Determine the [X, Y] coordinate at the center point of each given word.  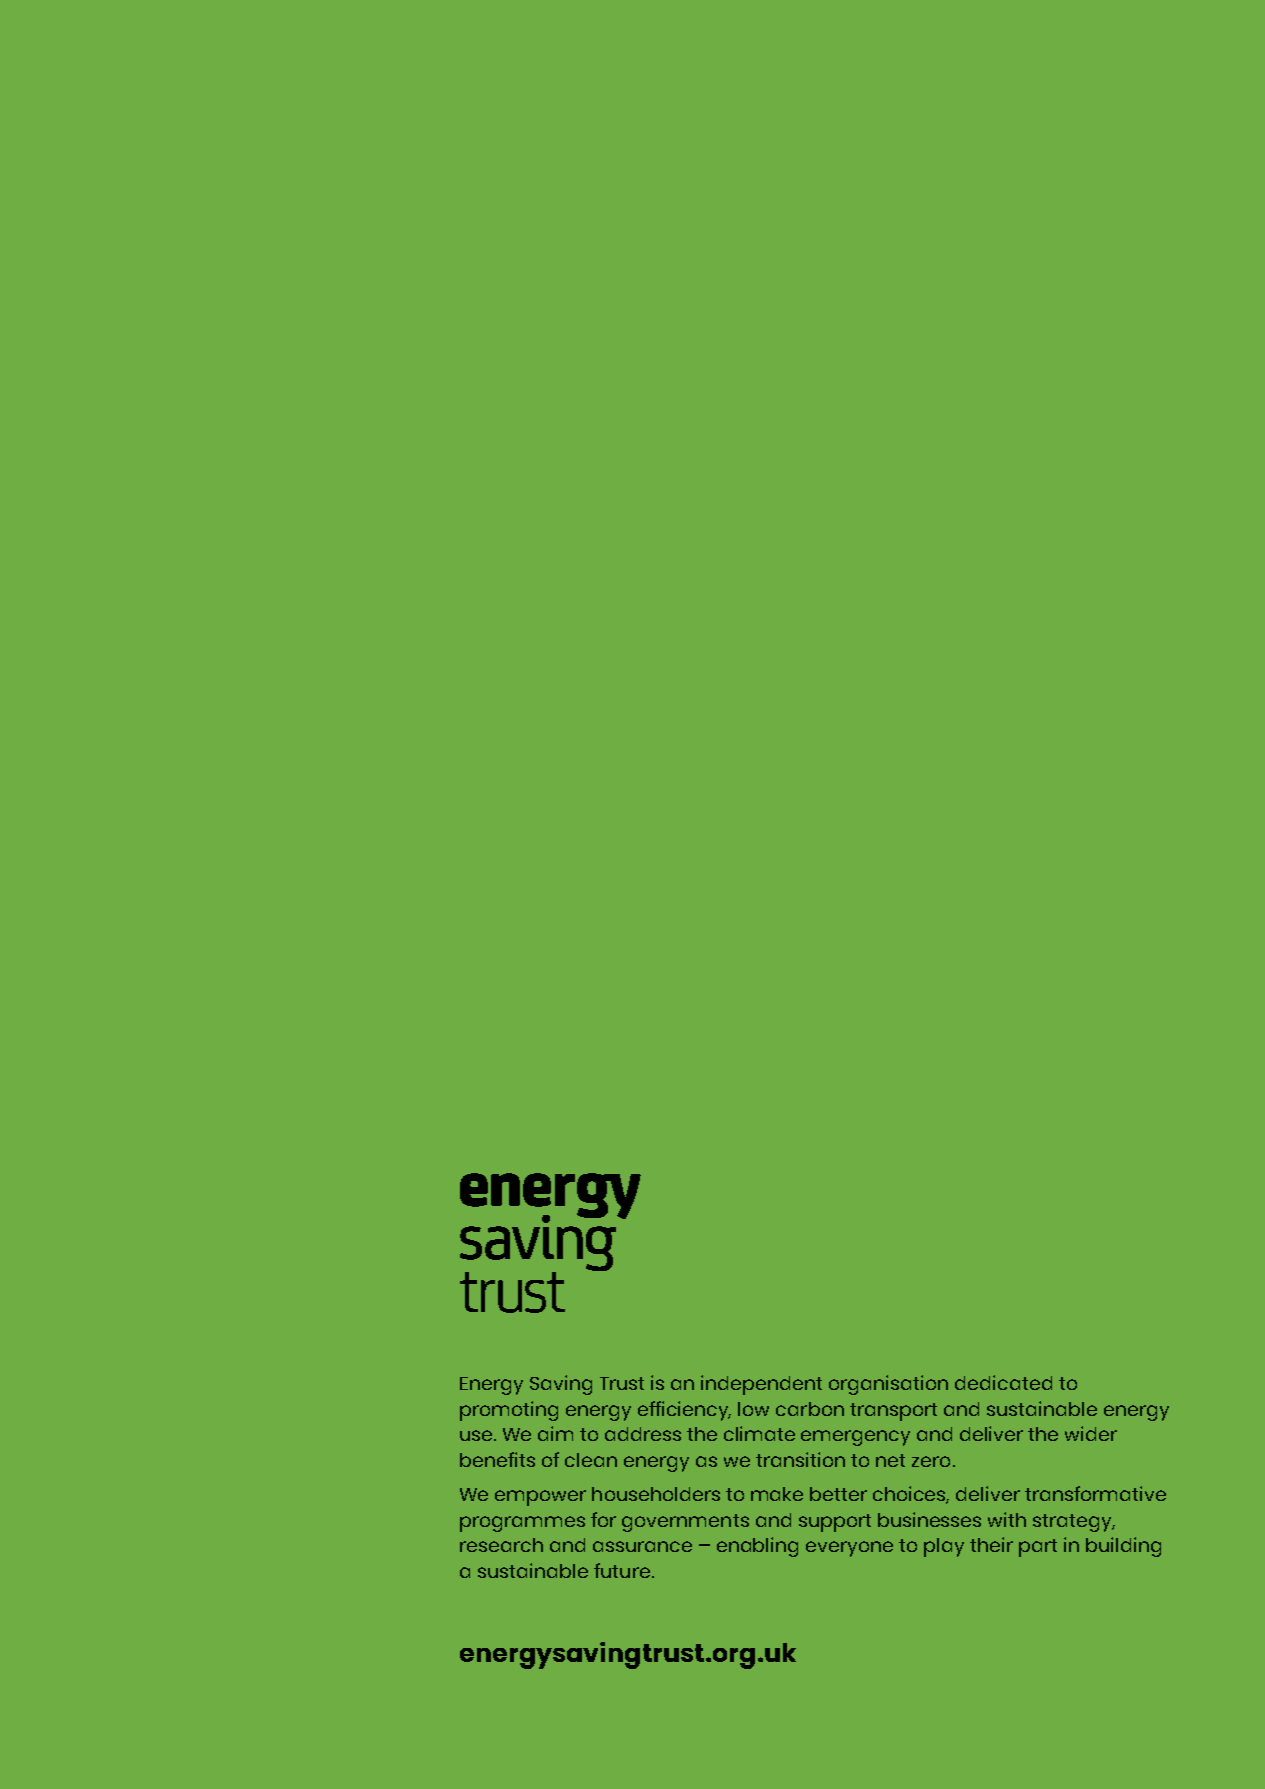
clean [591, 1460]
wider [1091, 1433]
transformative [1095, 1493]
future [622, 1570]
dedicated [1003, 1382]
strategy [1074, 1523]
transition [800, 1459]
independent [761, 1385]
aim [555, 1433]
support [835, 1523]
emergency [855, 1438]
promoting [509, 1411]
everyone [849, 1549]
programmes [522, 1524]
